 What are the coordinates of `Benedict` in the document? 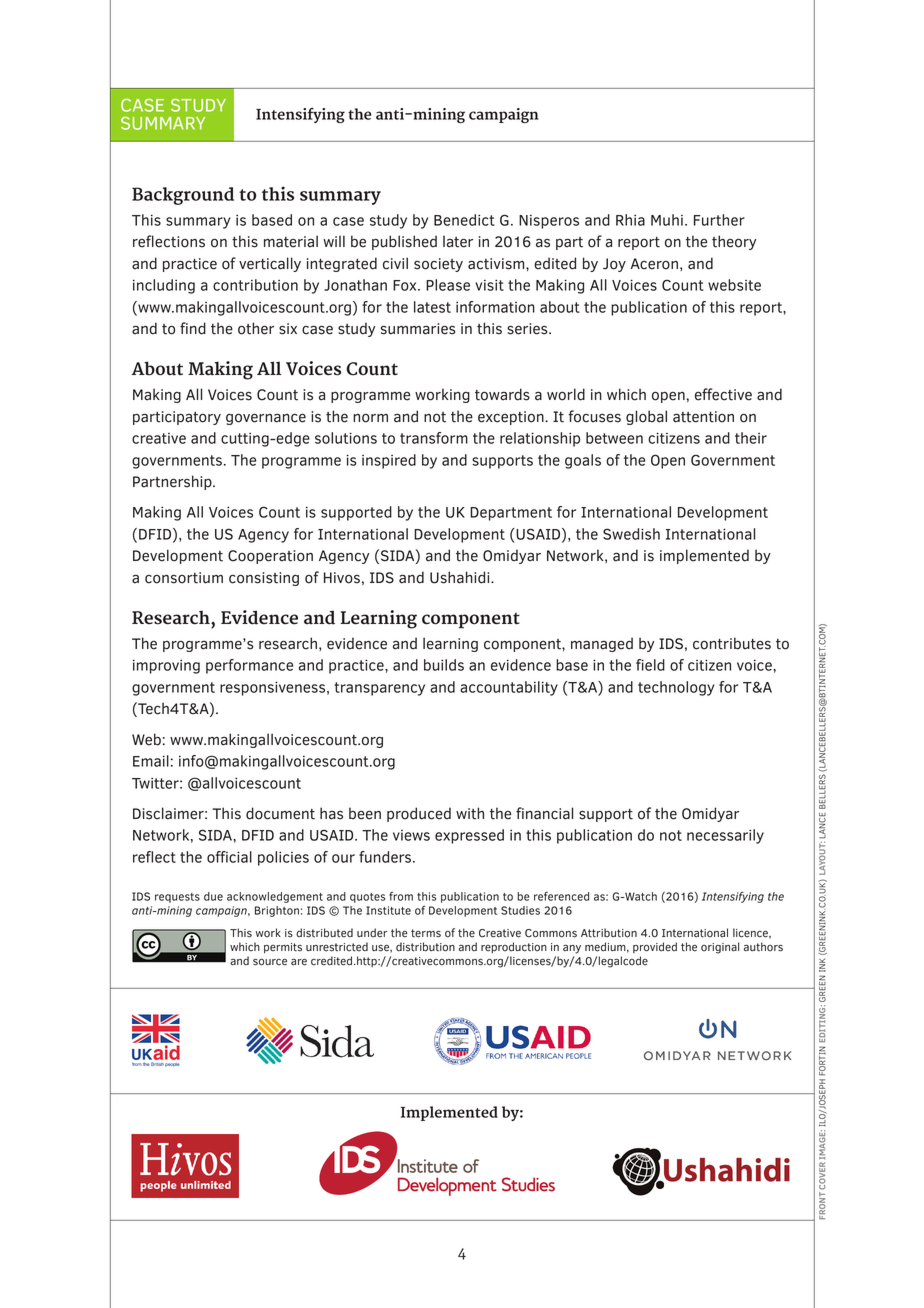 It's located at (464, 220).
